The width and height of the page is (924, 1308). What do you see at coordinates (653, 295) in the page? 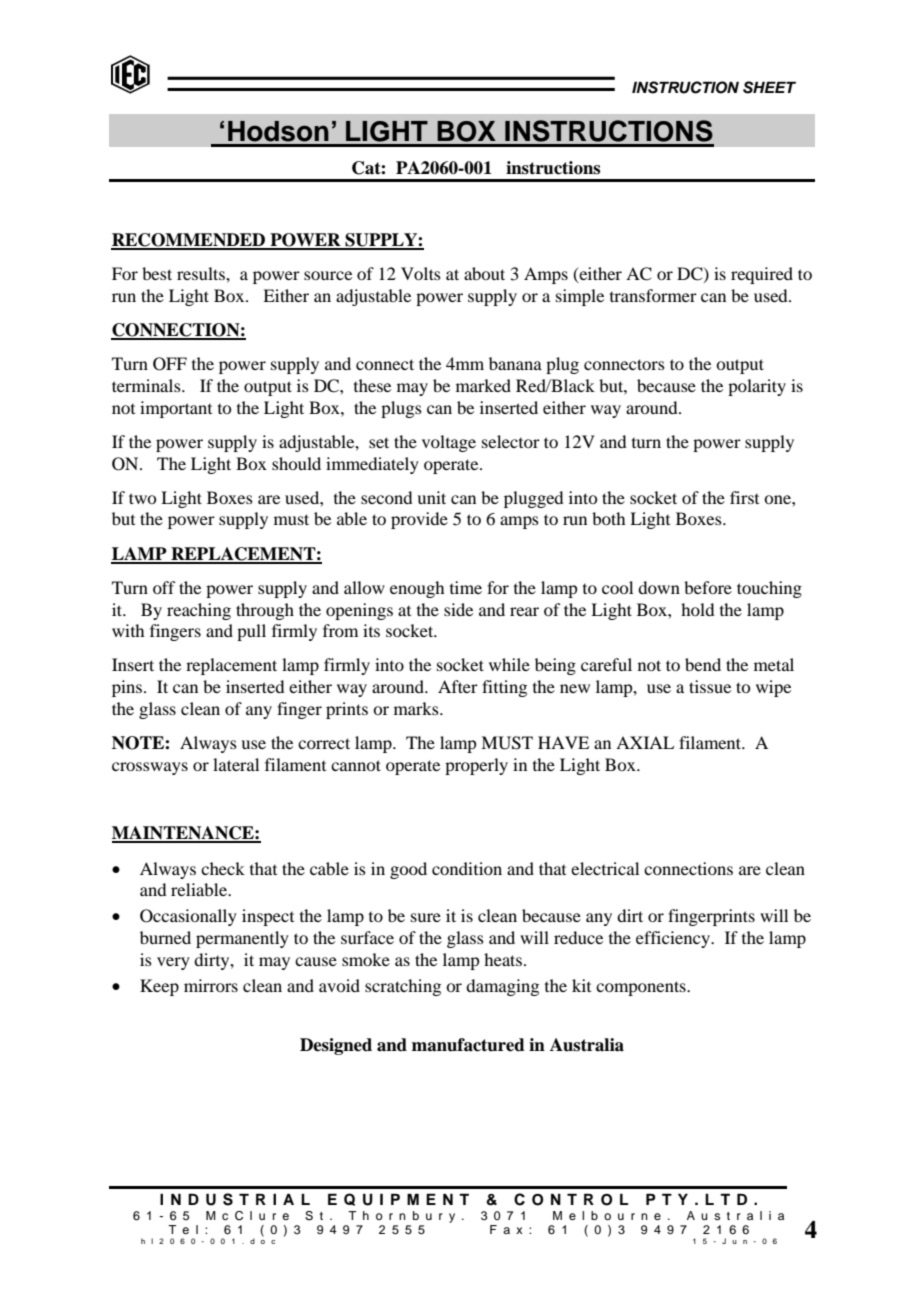
I see `transformer` at bounding box center [653, 295].
